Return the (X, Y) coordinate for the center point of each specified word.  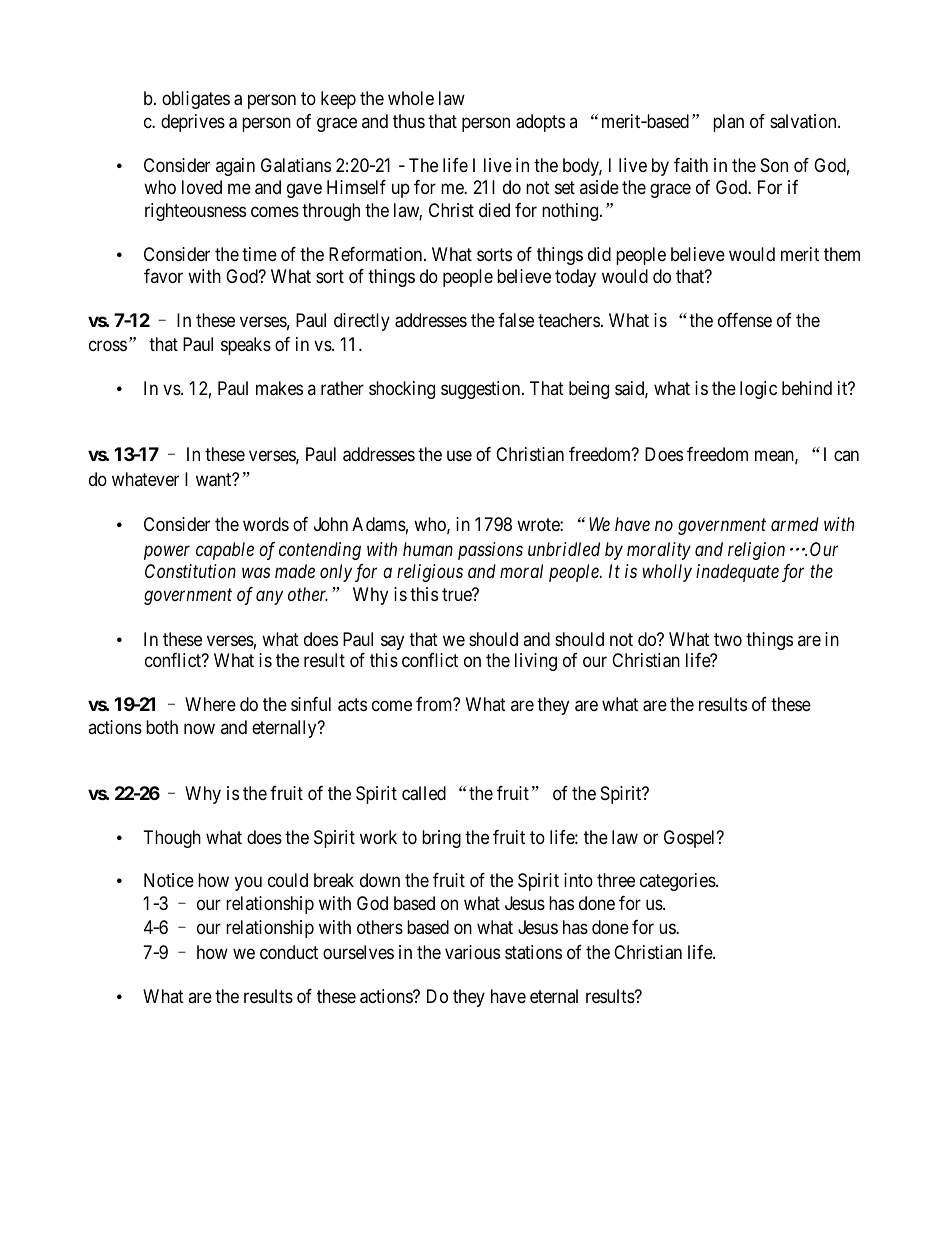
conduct (289, 952)
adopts (540, 123)
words (266, 524)
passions (490, 551)
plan (728, 123)
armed (795, 524)
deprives (193, 123)
